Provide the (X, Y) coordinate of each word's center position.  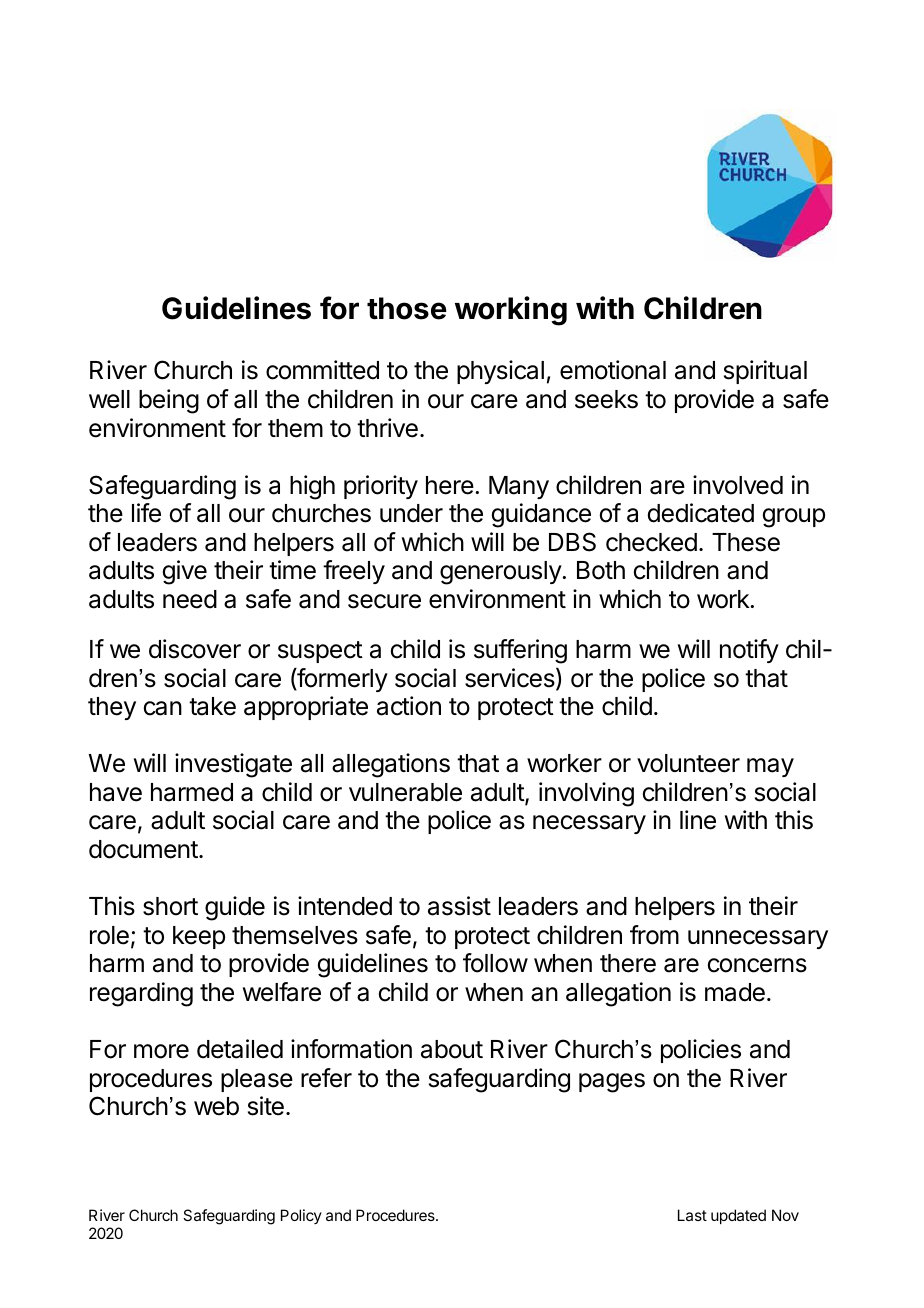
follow (495, 963)
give (185, 572)
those (407, 308)
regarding (141, 994)
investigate (233, 765)
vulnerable (405, 792)
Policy (301, 1216)
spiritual (765, 372)
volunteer (688, 763)
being (169, 401)
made (735, 992)
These (746, 542)
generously (501, 573)
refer (326, 1078)
